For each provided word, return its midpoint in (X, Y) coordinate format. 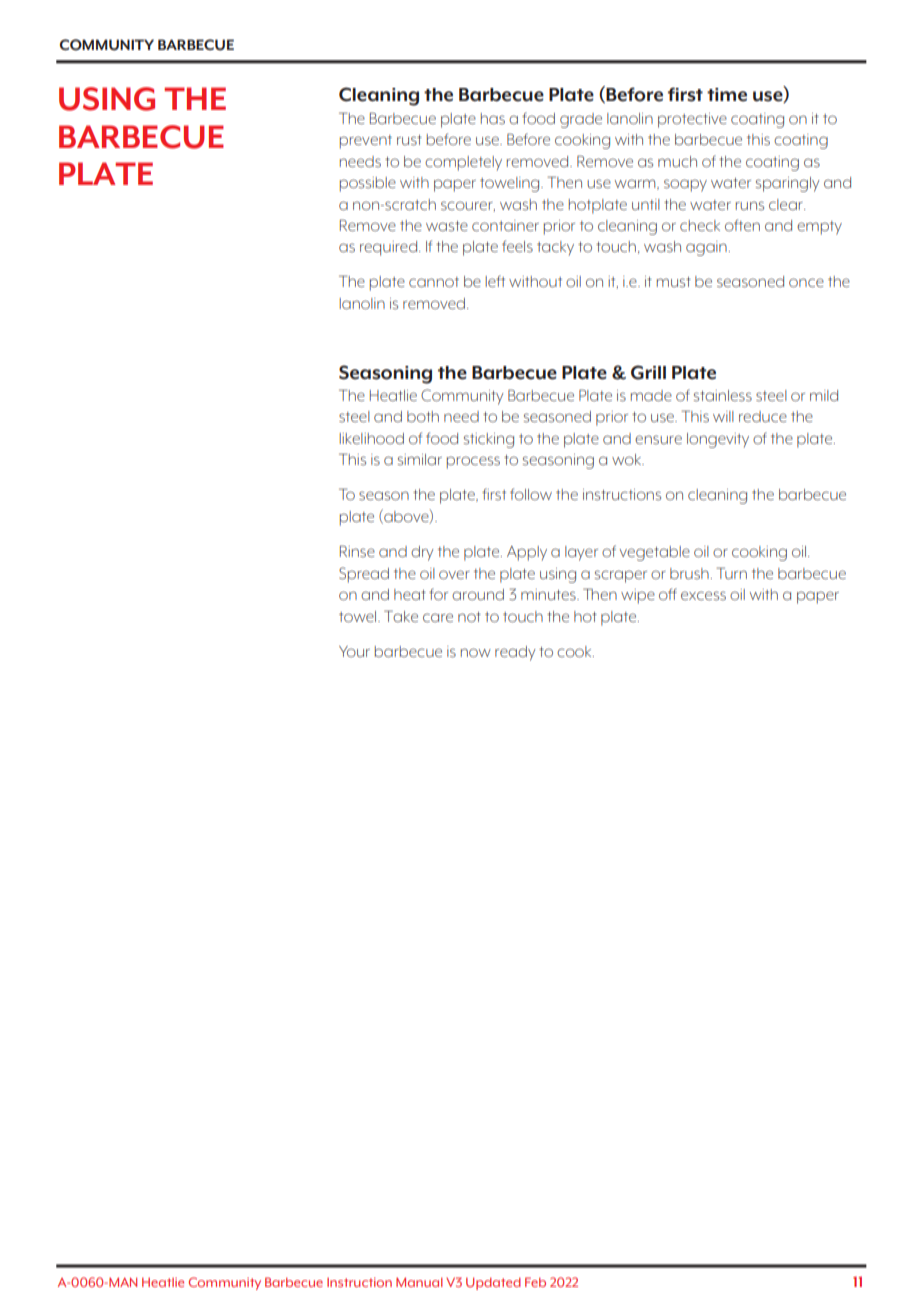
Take (401, 616)
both (423, 416)
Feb (535, 1282)
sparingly (788, 184)
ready (515, 653)
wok (628, 459)
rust (409, 140)
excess (703, 596)
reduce (763, 416)
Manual (419, 1282)
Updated (493, 1283)
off (668, 594)
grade (581, 120)
